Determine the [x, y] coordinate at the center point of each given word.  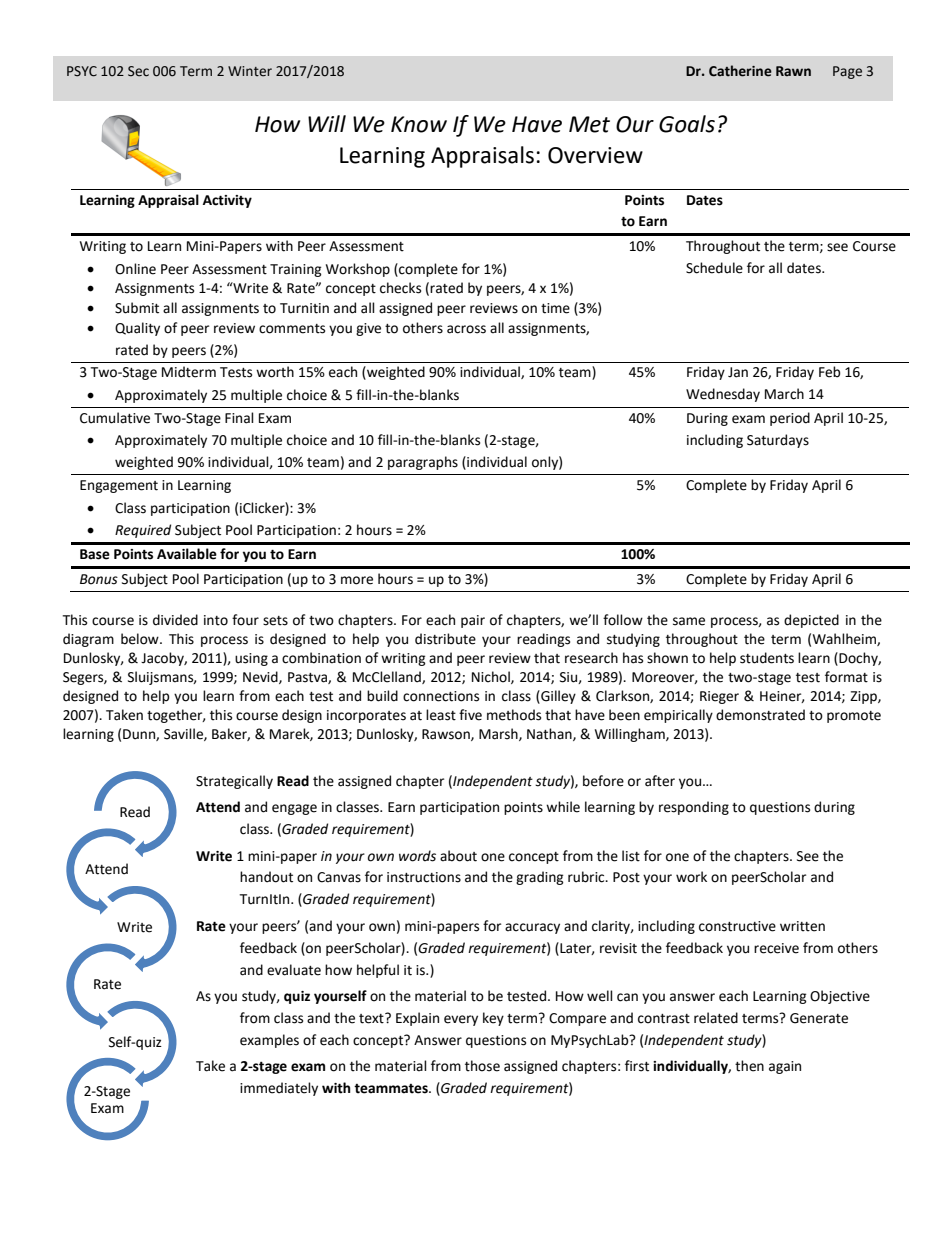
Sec [138, 71]
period [790, 419]
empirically [678, 716]
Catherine [740, 71]
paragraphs [423, 463]
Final [239, 418]
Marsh [499, 734]
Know [419, 124]
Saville [184, 734]
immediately [279, 1089]
